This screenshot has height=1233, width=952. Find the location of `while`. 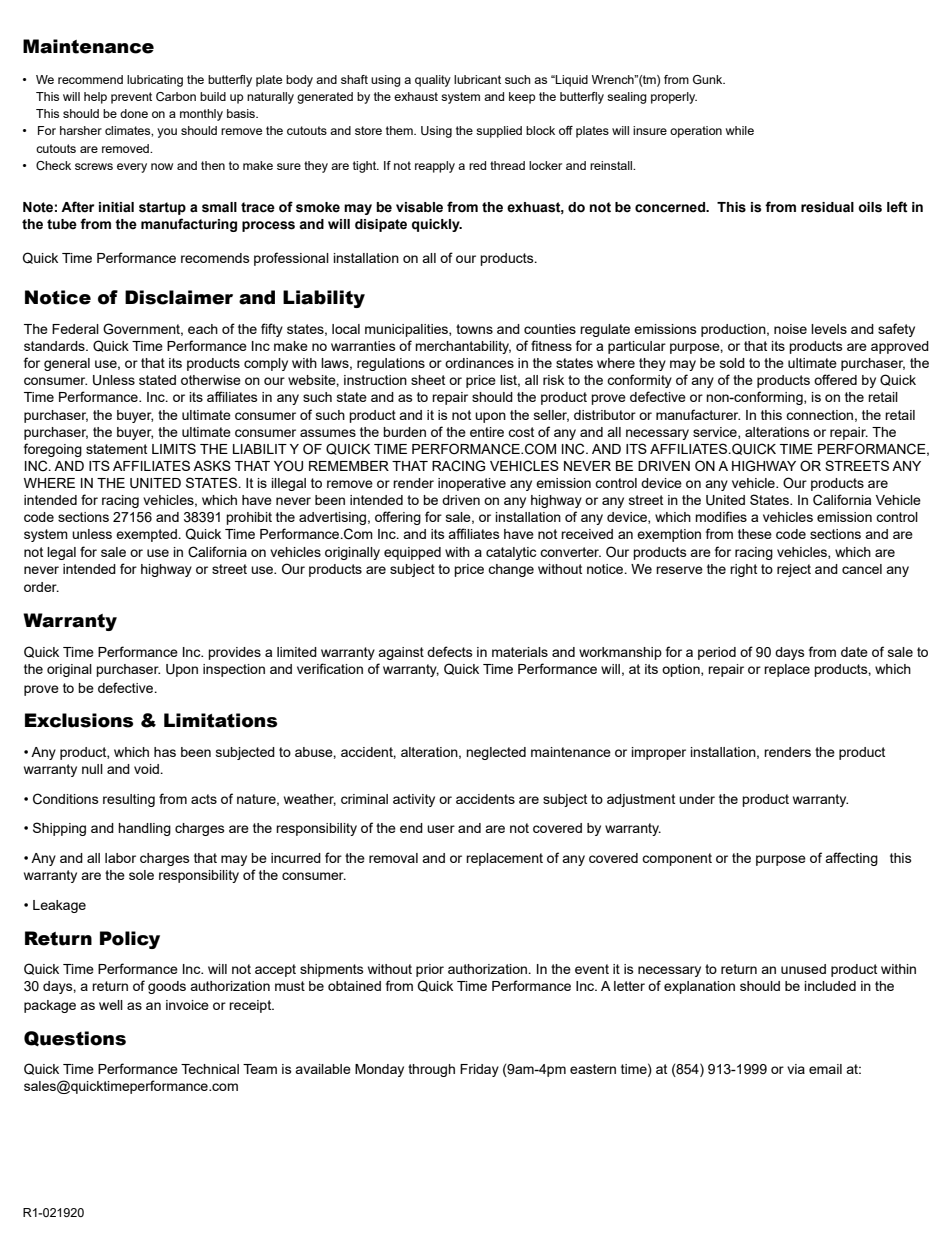

while is located at coordinates (740, 130).
